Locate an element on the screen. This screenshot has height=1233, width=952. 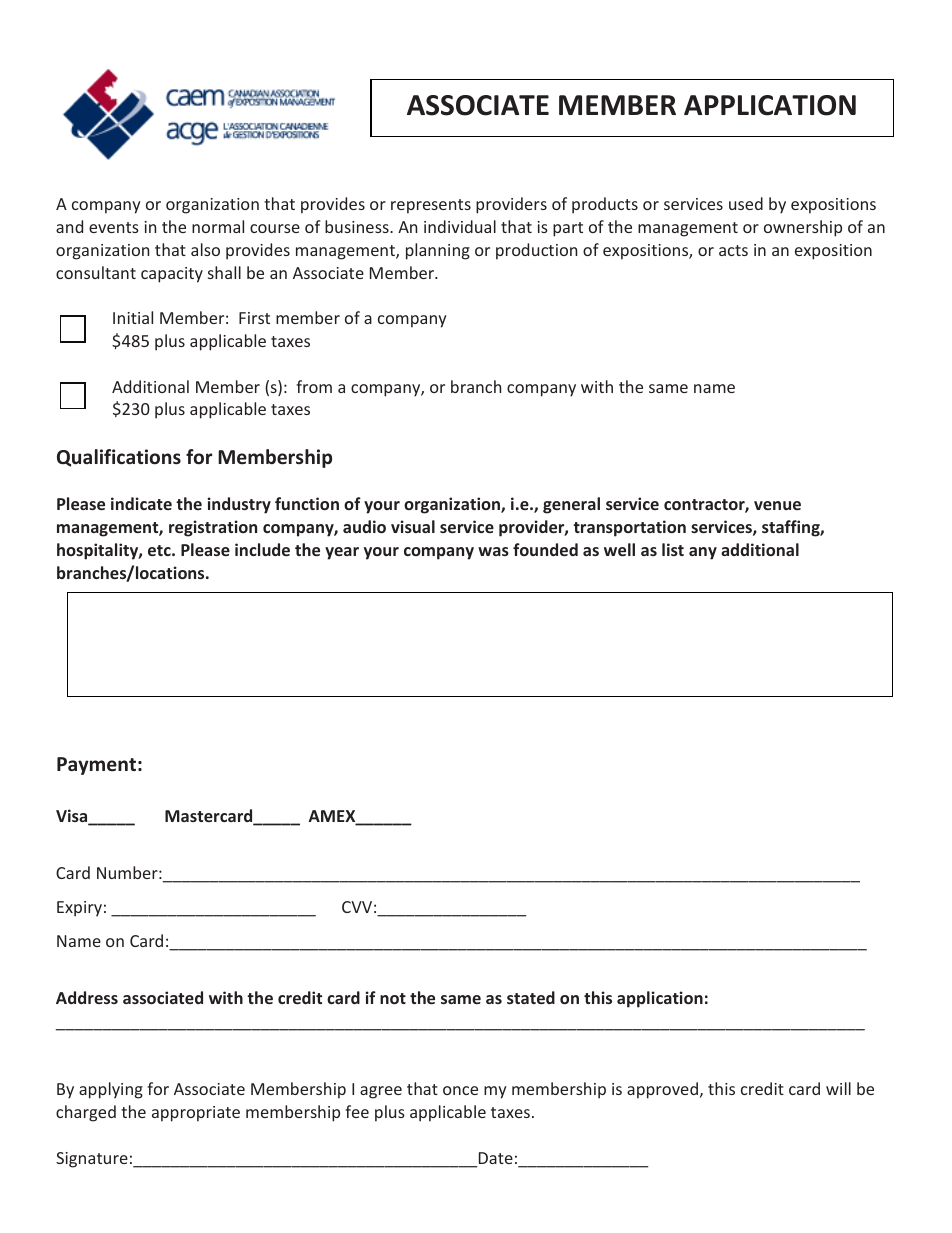
was is located at coordinates (493, 551).
